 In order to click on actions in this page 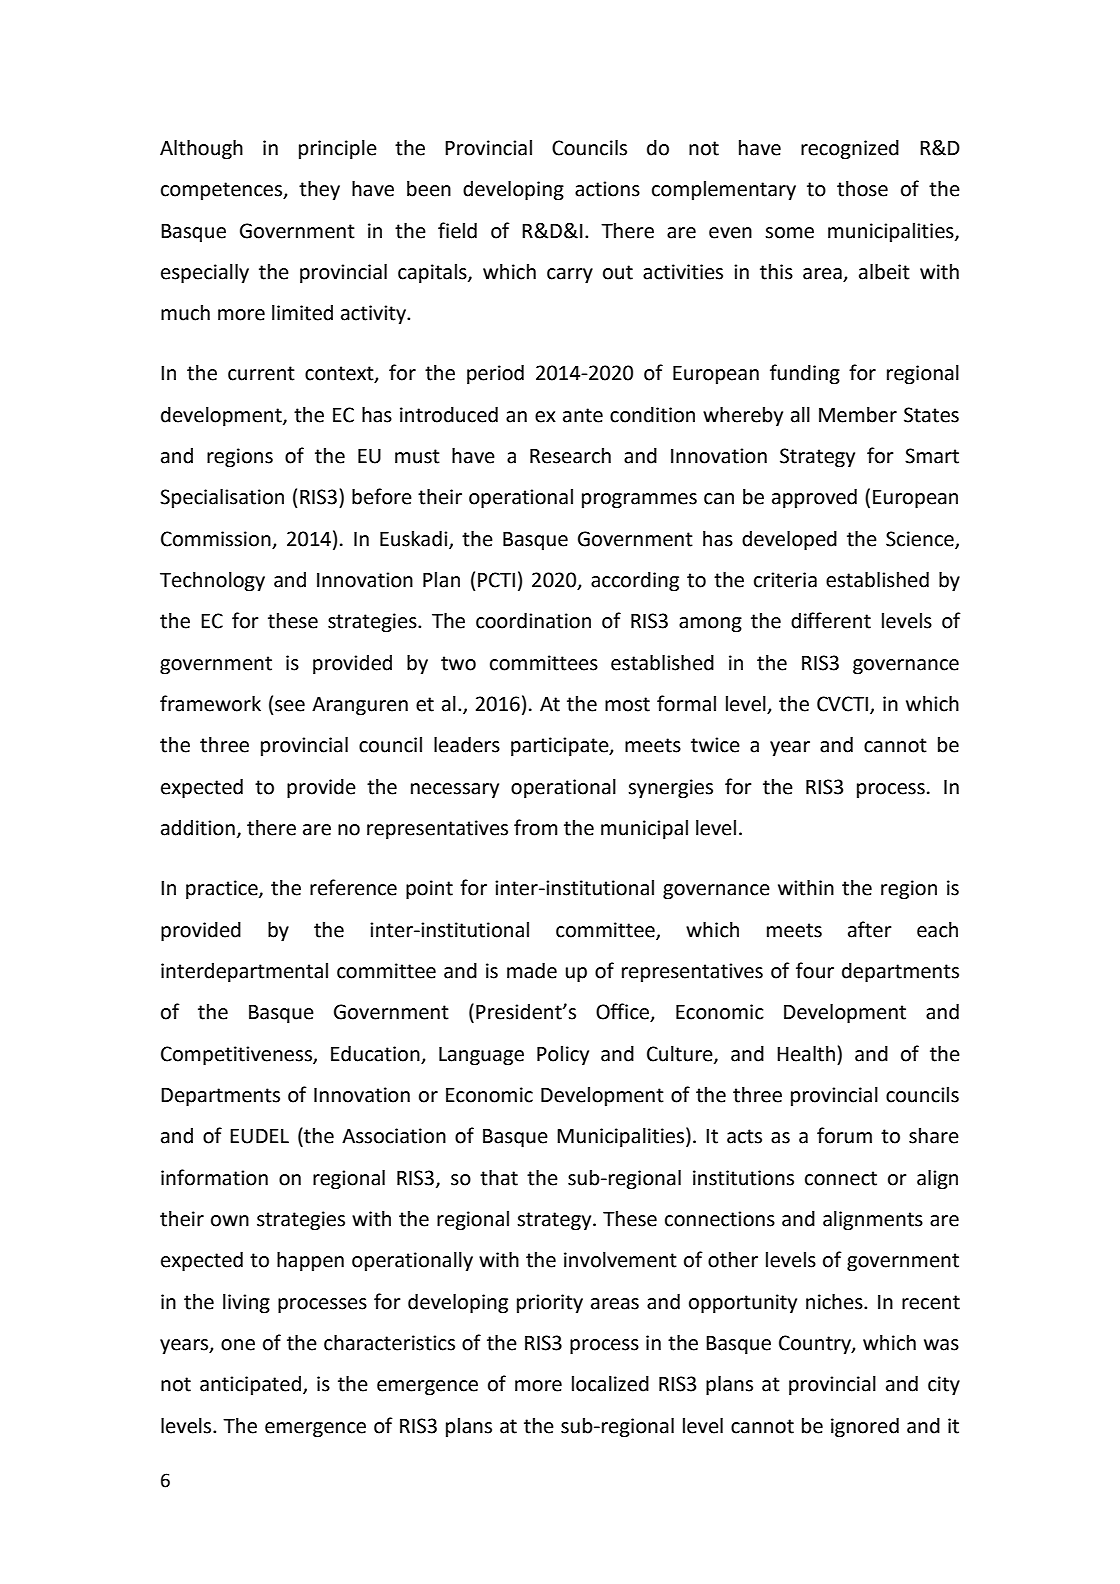, I will do `click(607, 189)`.
